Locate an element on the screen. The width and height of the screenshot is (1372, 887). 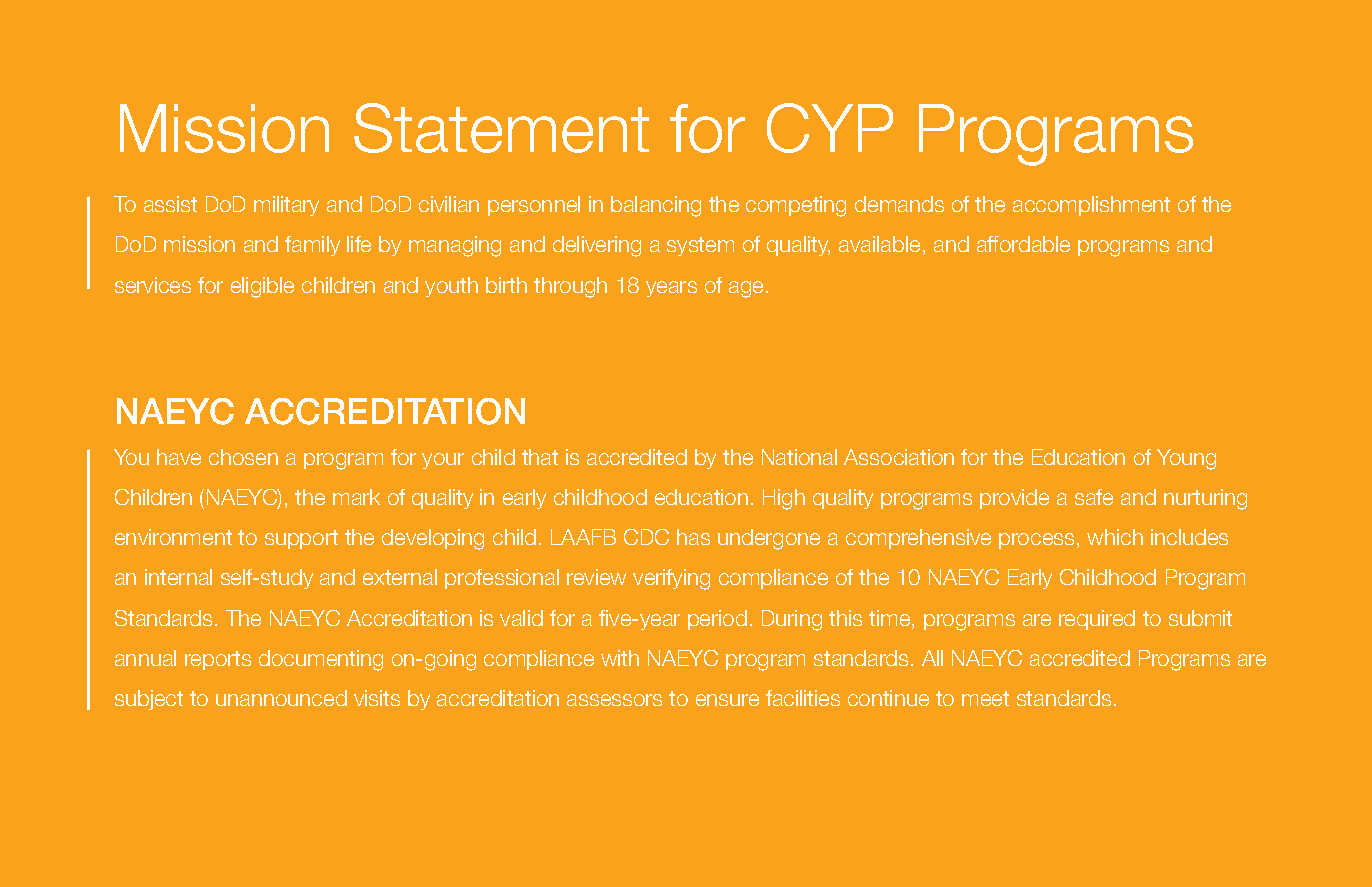
eligible is located at coordinates (262, 287).
